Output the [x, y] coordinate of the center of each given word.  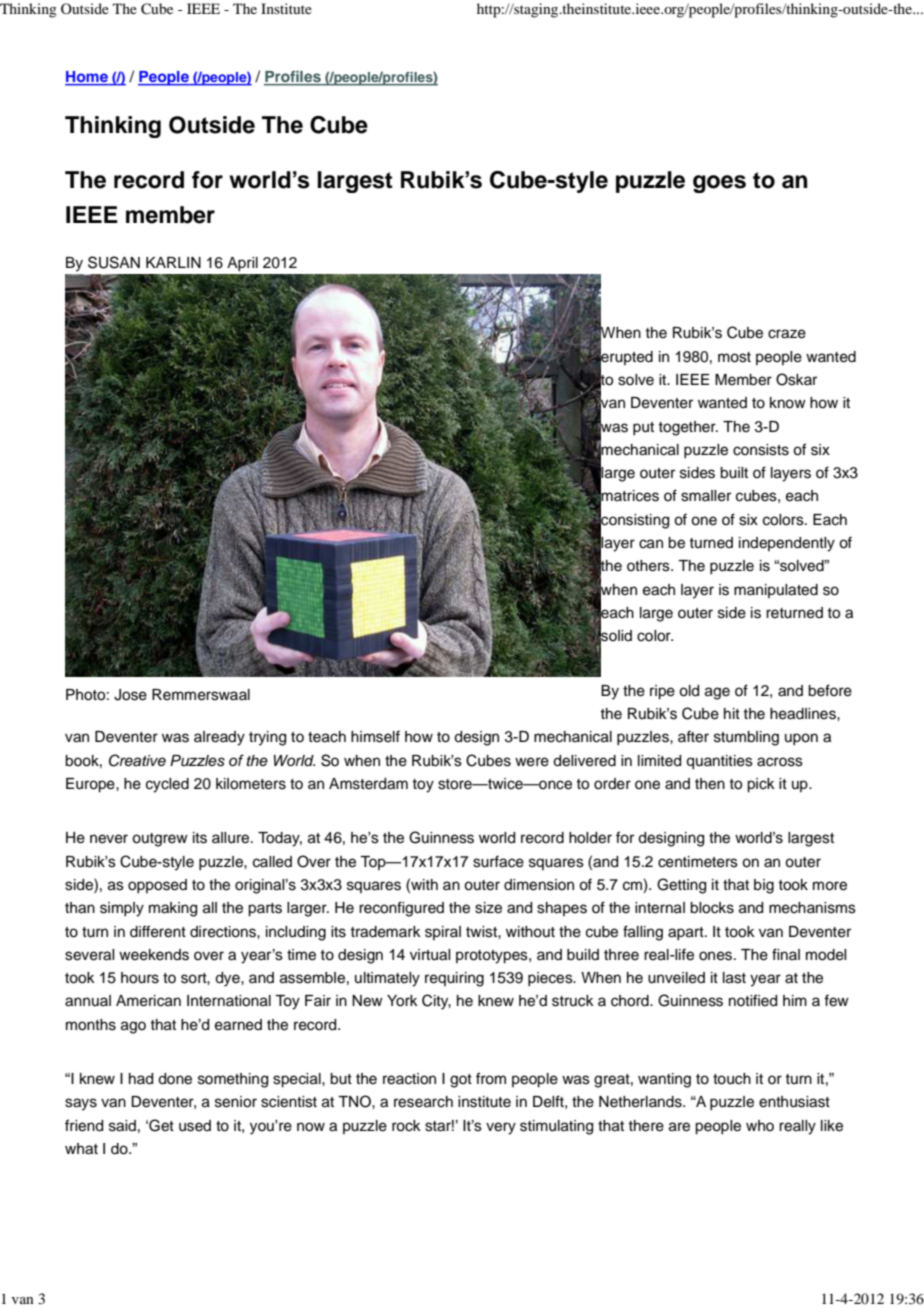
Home [87, 78]
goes [719, 184]
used [195, 1126]
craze [787, 334]
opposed [157, 886]
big [764, 886]
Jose [130, 695]
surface [498, 861]
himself [375, 736]
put [643, 428]
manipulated [776, 591]
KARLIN [173, 262]
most [734, 357]
